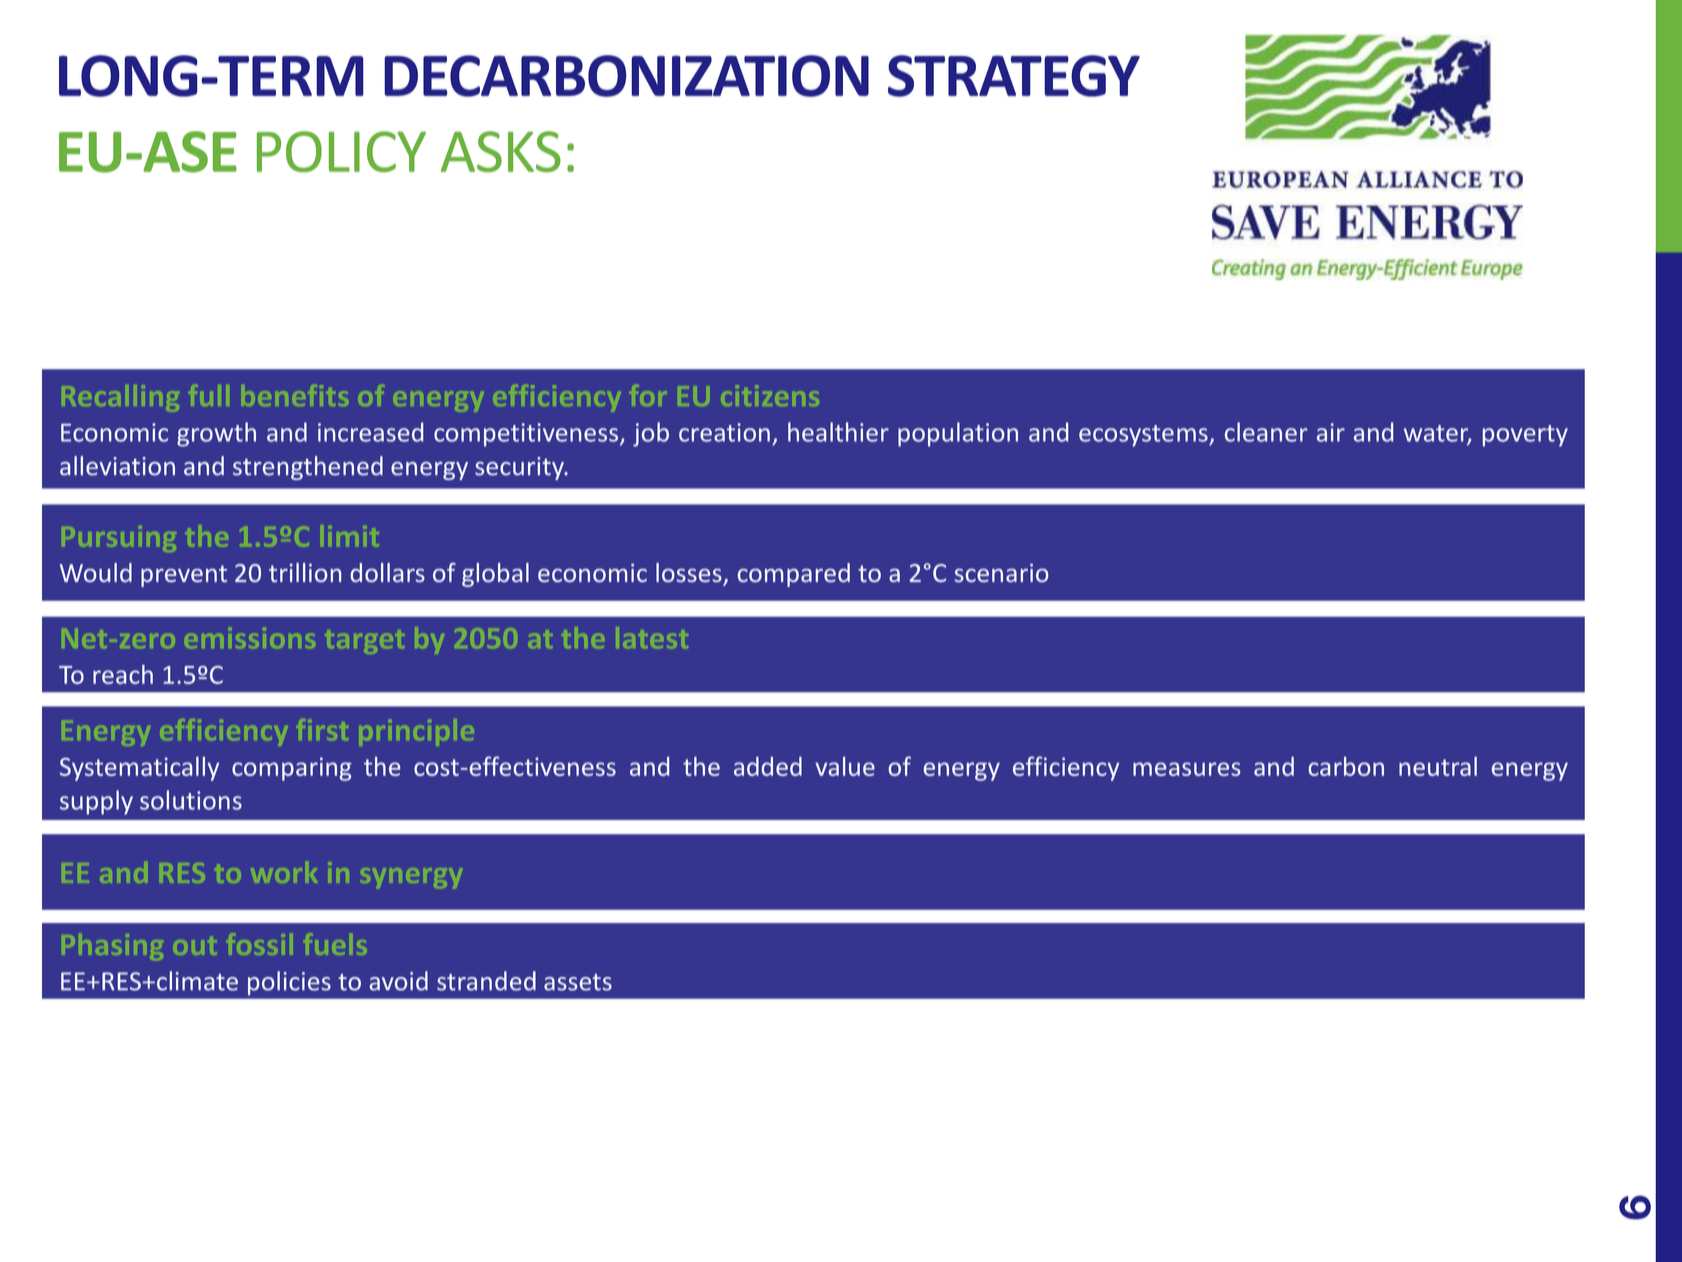 This document has height=1262, width=1682. I want to click on cleaner, so click(1266, 432).
